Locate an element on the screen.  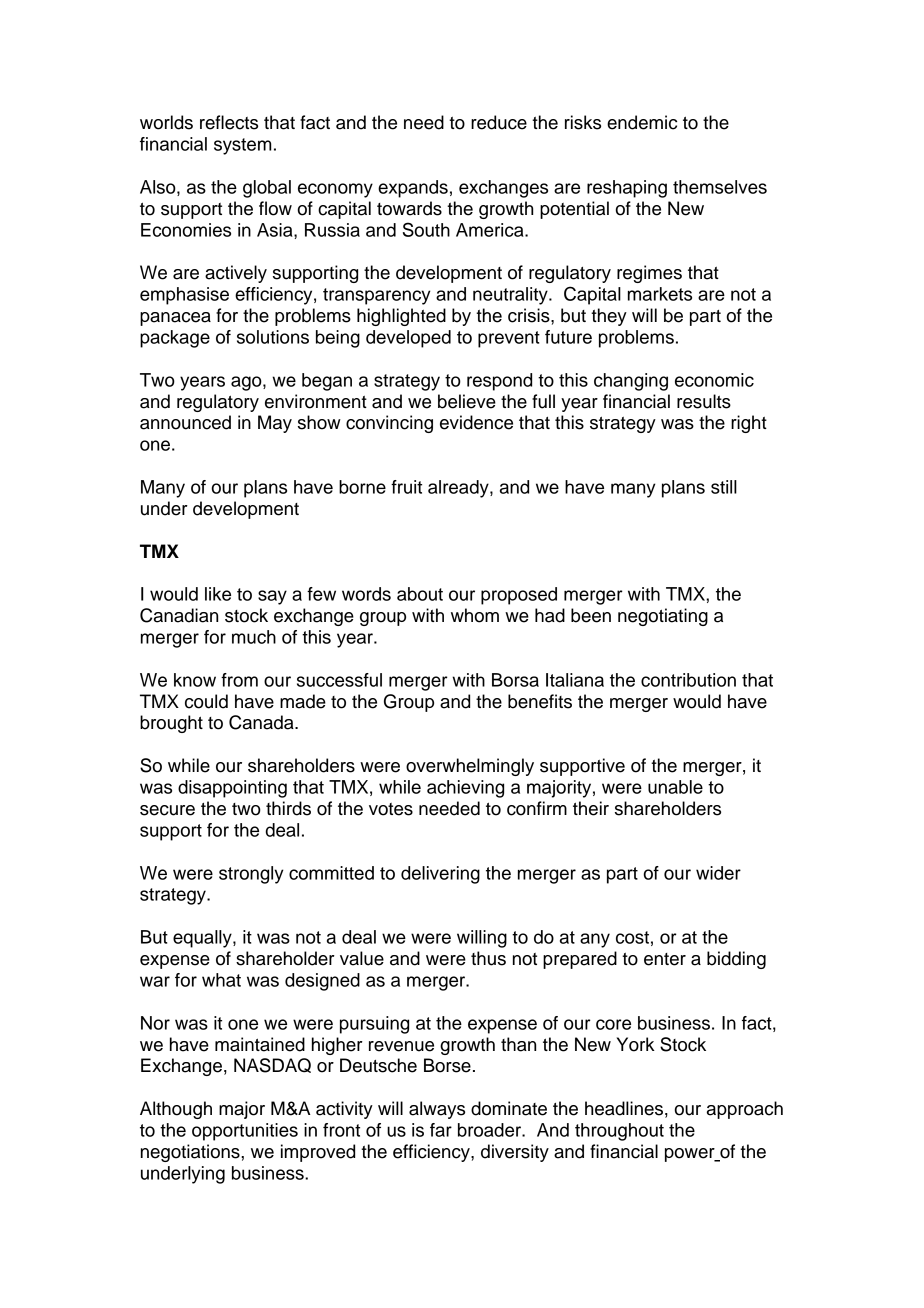
negotiating is located at coordinates (663, 617).
